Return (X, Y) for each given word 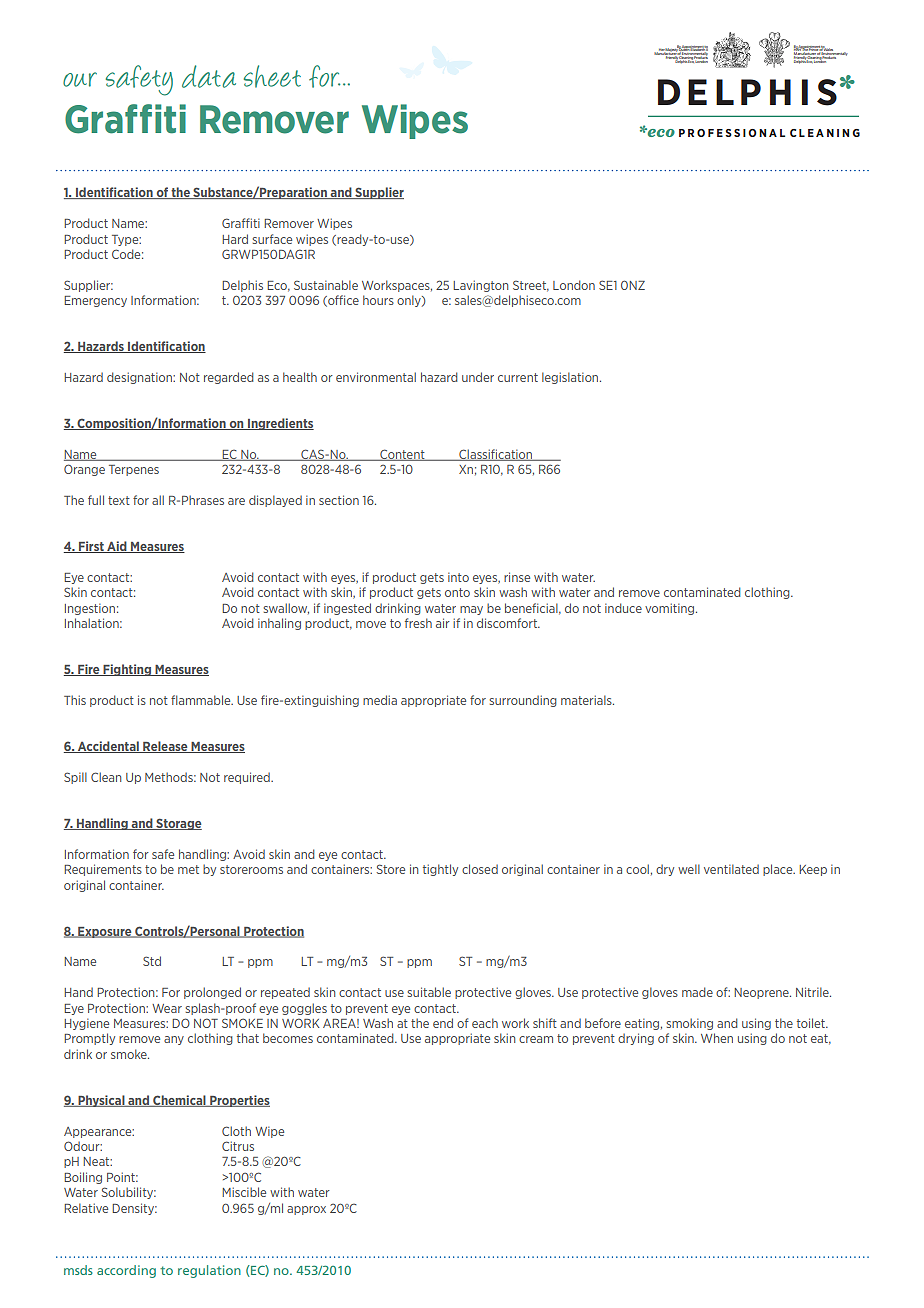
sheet (272, 76)
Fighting (127, 670)
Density (134, 1209)
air (443, 623)
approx (306, 1210)
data (209, 76)
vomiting (671, 609)
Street (531, 286)
